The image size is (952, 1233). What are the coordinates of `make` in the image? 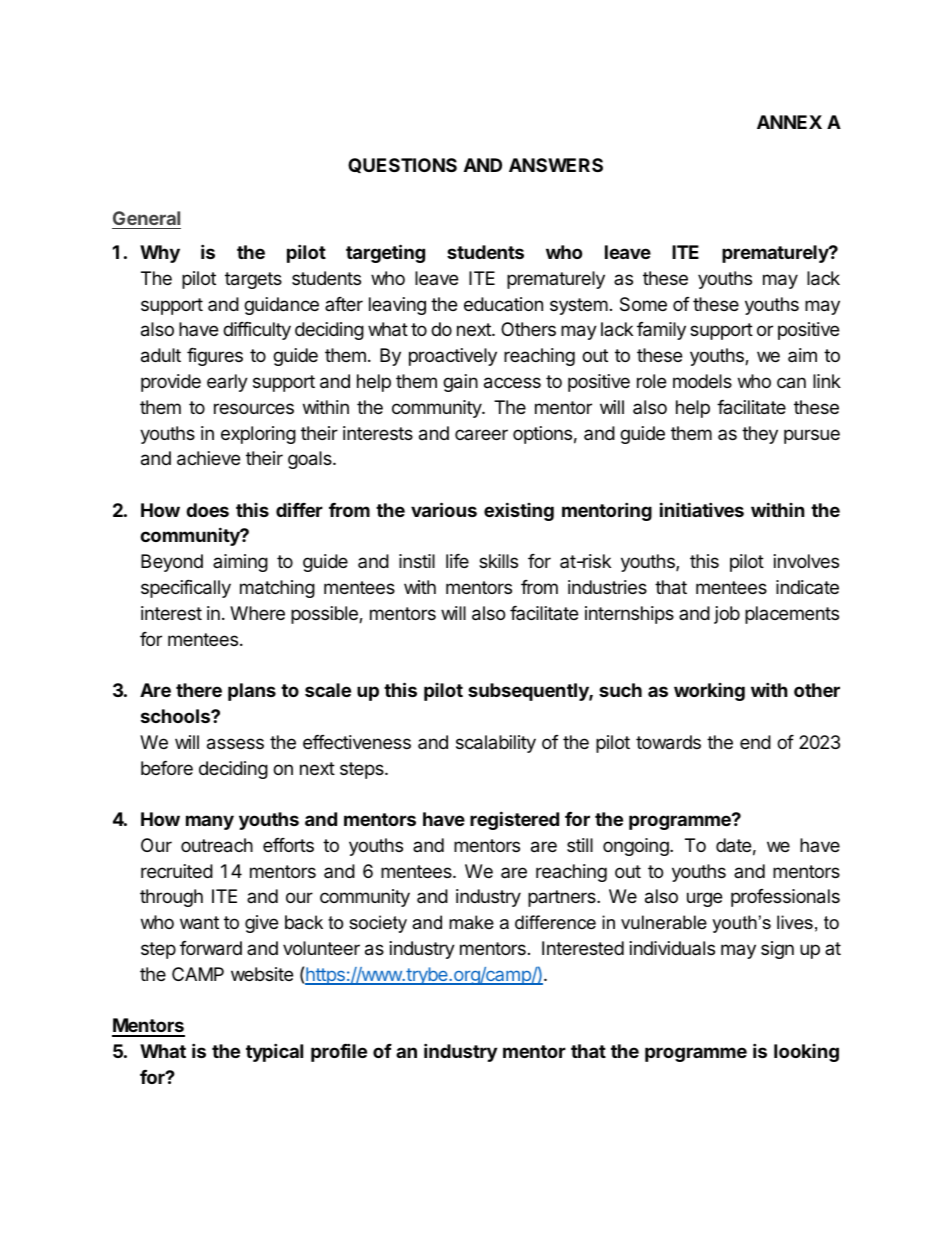 It's located at (471, 922).
